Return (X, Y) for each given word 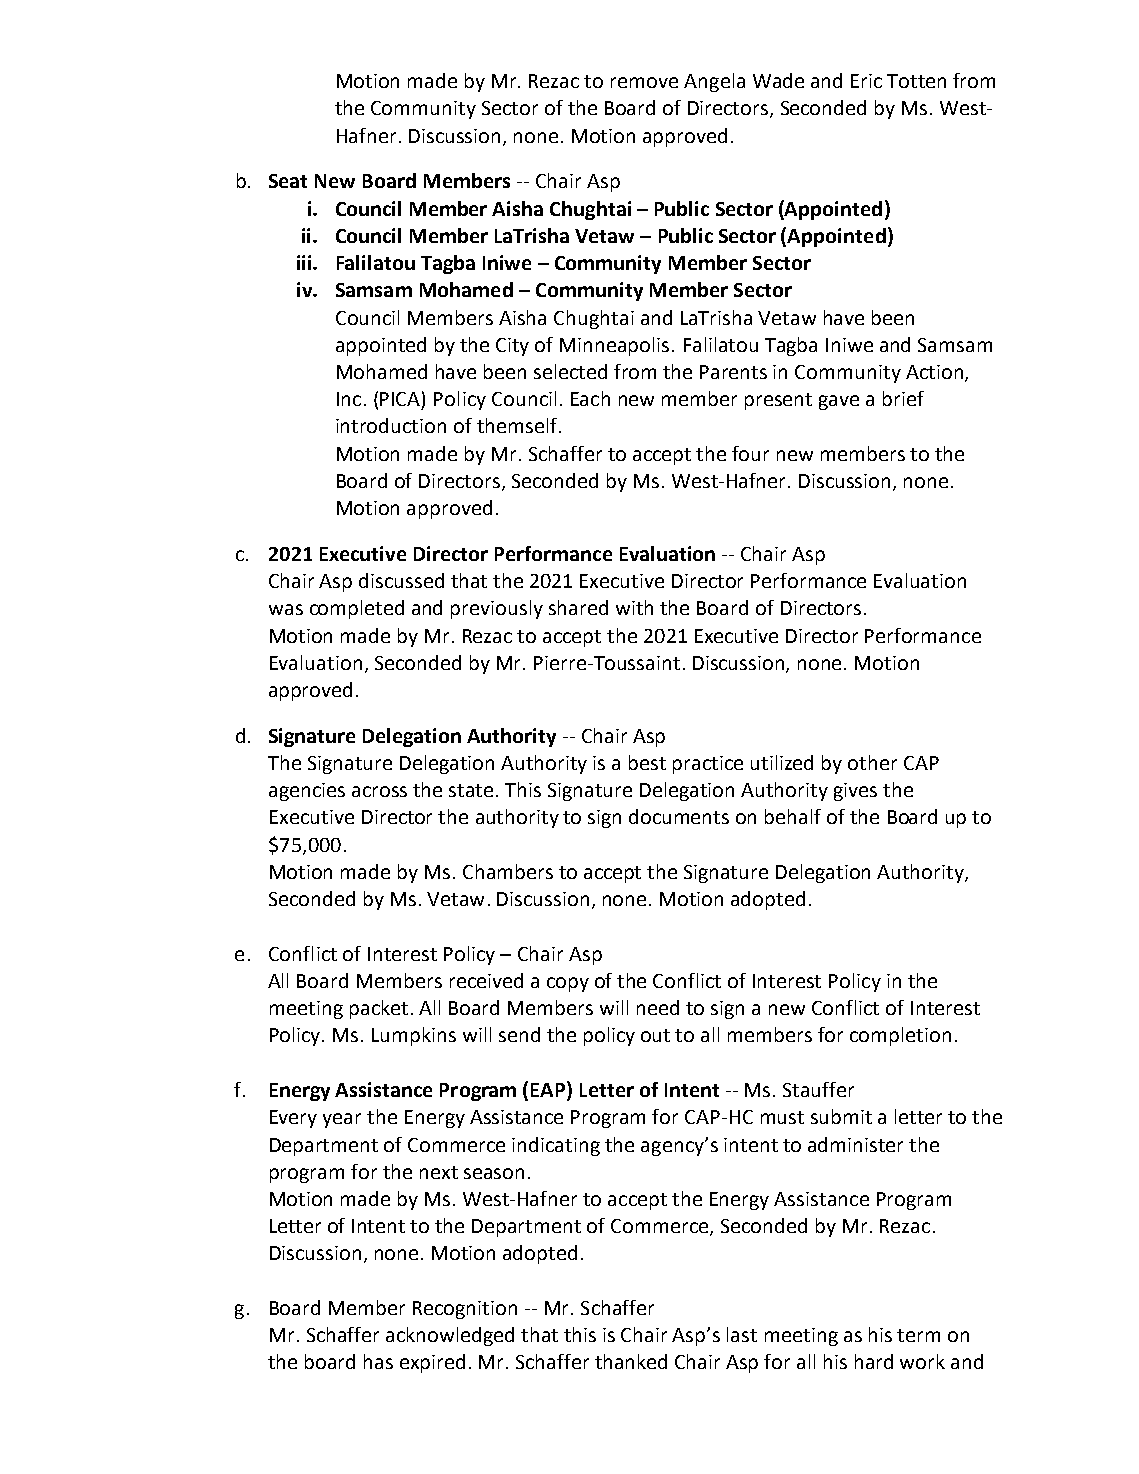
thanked (631, 1361)
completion (900, 1036)
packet (379, 1009)
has (378, 1361)
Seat (288, 181)
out (655, 1035)
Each (590, 398)
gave (839, 402)
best (647, 762)
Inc (349, 399)
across (379, 791)
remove (644, 82)
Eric (866, 81)
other (872, 762)
